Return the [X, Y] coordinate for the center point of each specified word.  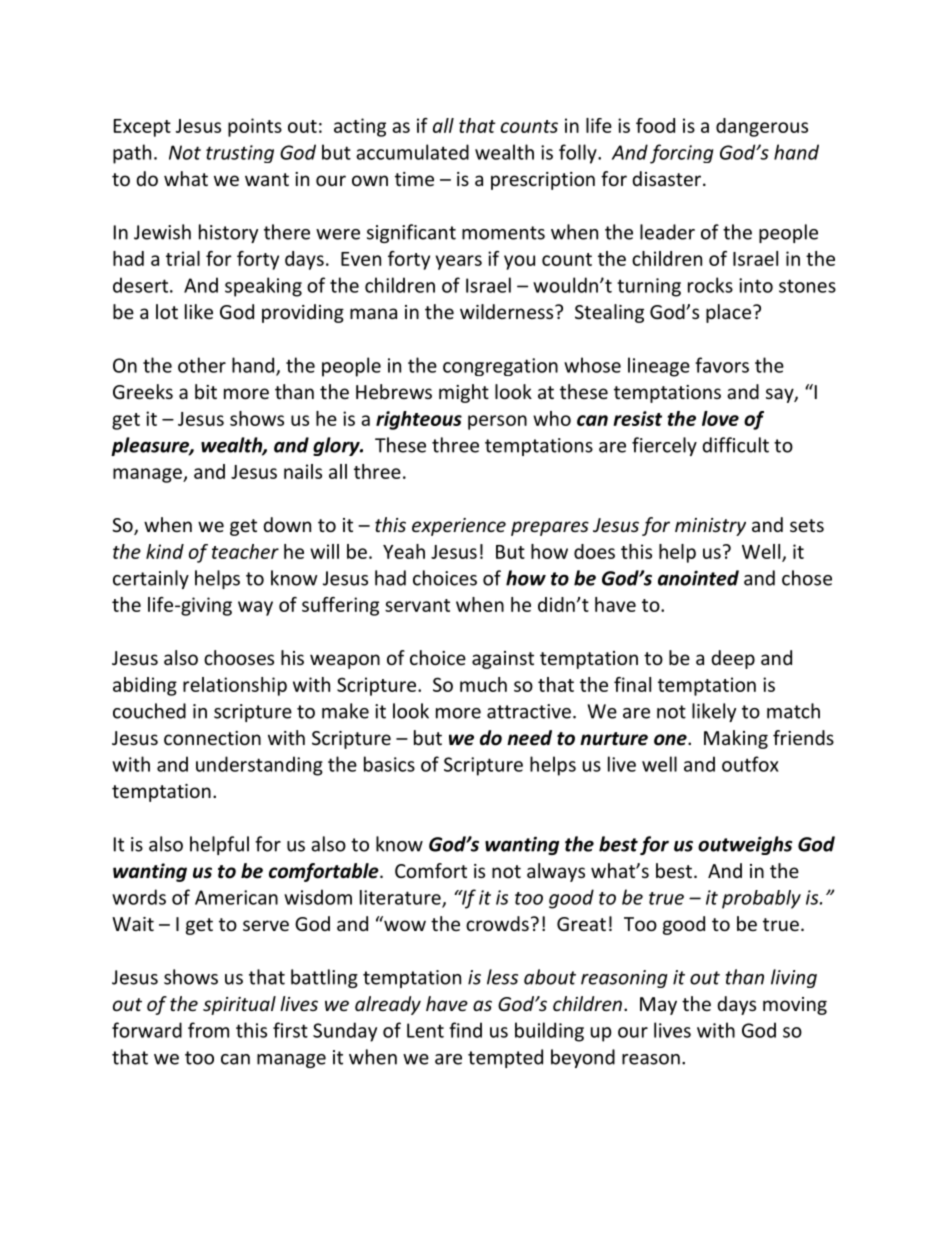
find [465, 1030]
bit [206, 391]
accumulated [412, 152]
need [529, 738]
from [208, 1030]
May [658, 1006]
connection [212, 738]
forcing [681, 154]
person [497, 422]
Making [736, 739]
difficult [735, 445]
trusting [240, 154]
